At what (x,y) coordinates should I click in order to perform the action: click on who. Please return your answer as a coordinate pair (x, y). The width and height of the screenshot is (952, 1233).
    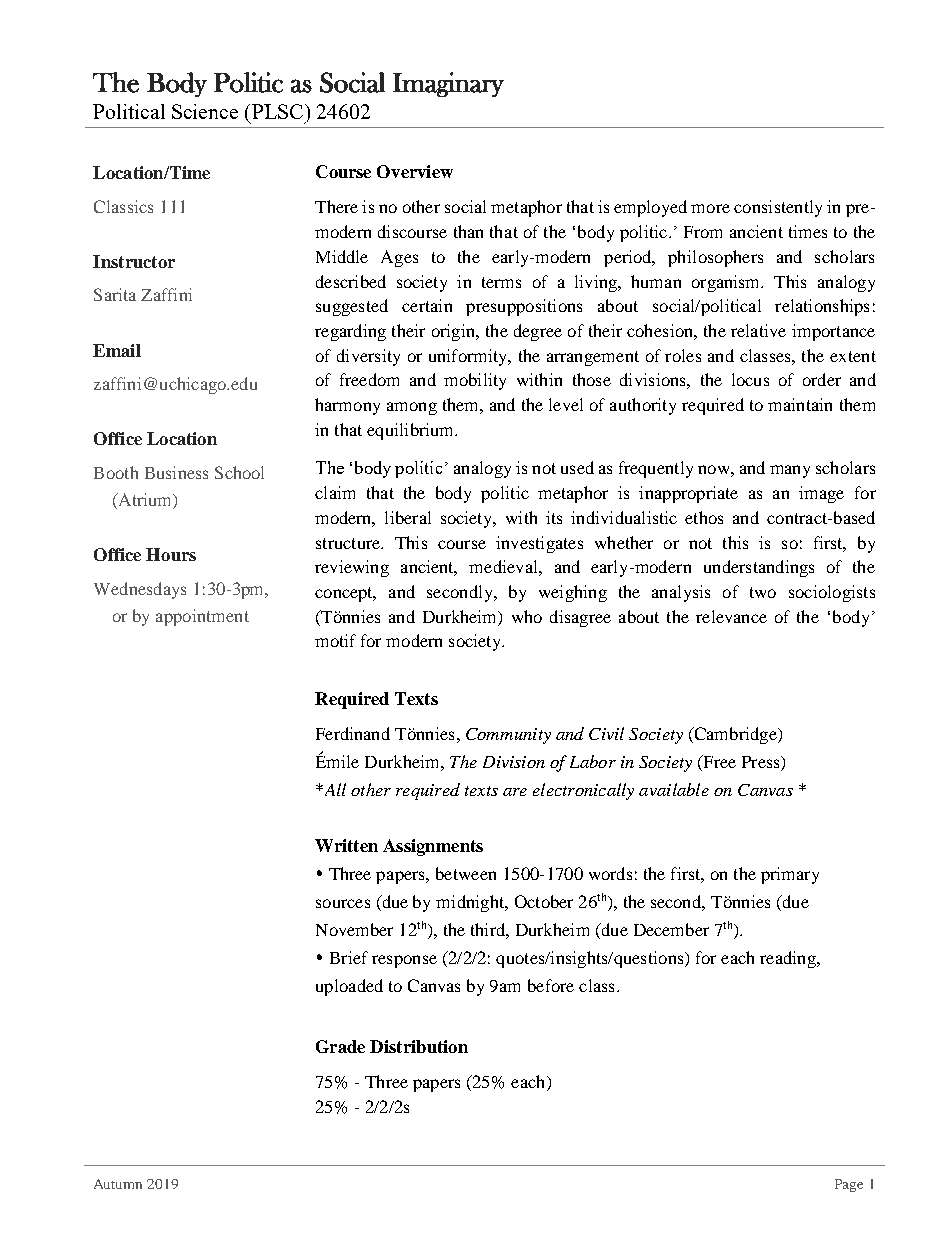
    Looking at the image, I should click on (527, 616).
